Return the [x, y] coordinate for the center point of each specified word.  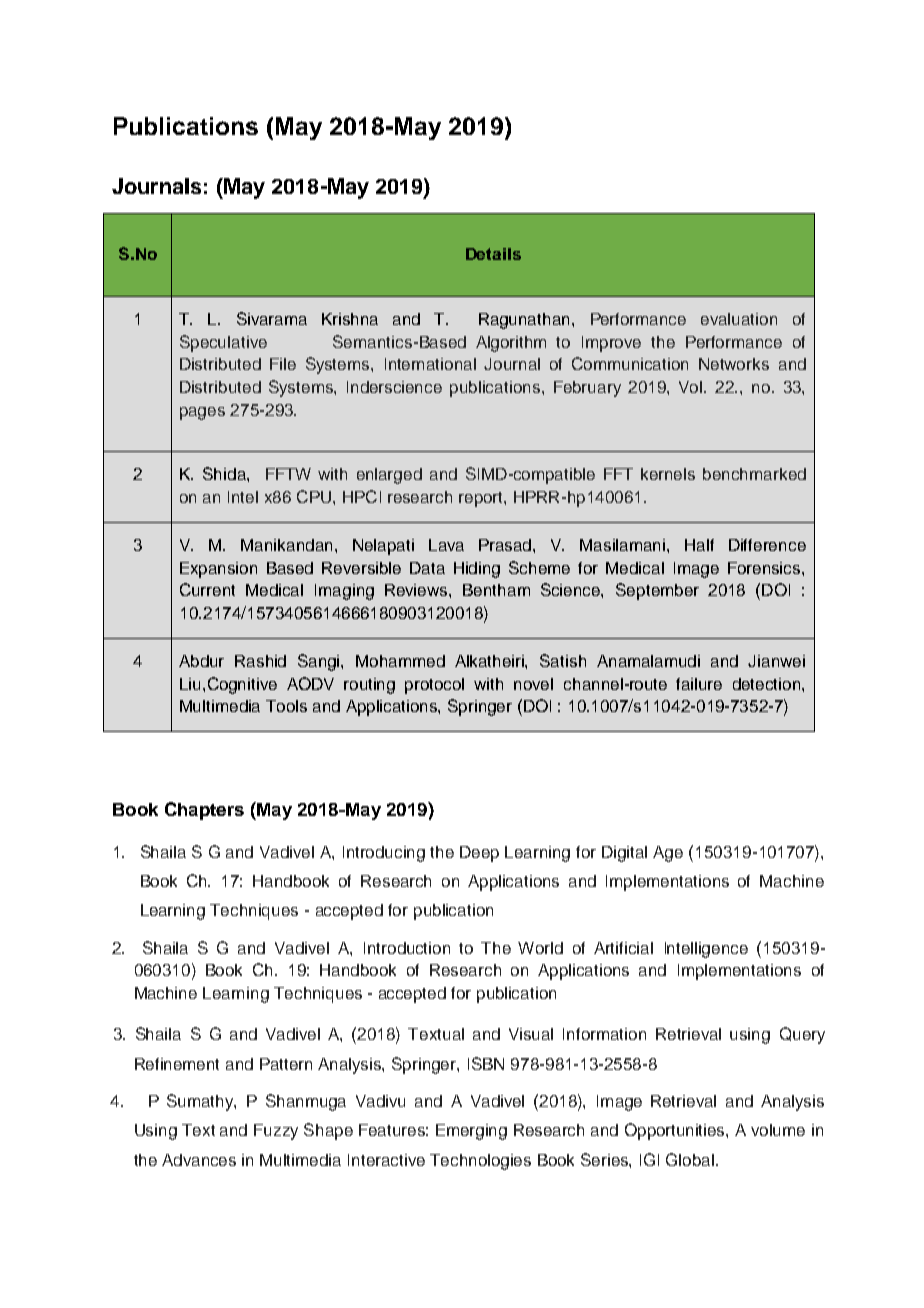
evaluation [739, 319]
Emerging [471, 1132]
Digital [624, 854]
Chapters [204, 811]
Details [493, 254]
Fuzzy [276, 1132]
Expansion [218, 570]
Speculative [223, 343]
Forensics [765, 568]
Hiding [477, 570]
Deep [479, 854]
